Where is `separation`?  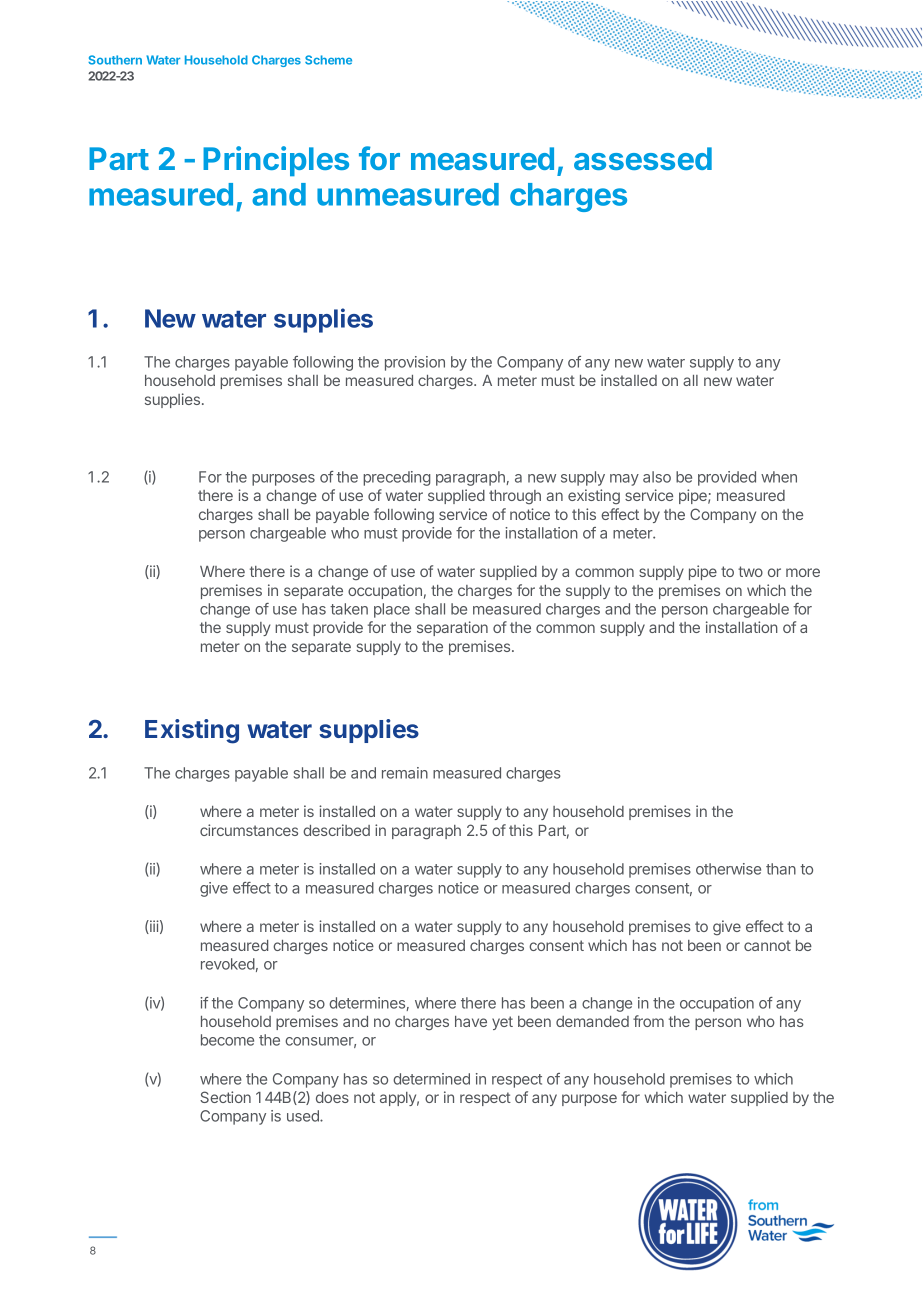 separation is located at coordinates (452, 628).
